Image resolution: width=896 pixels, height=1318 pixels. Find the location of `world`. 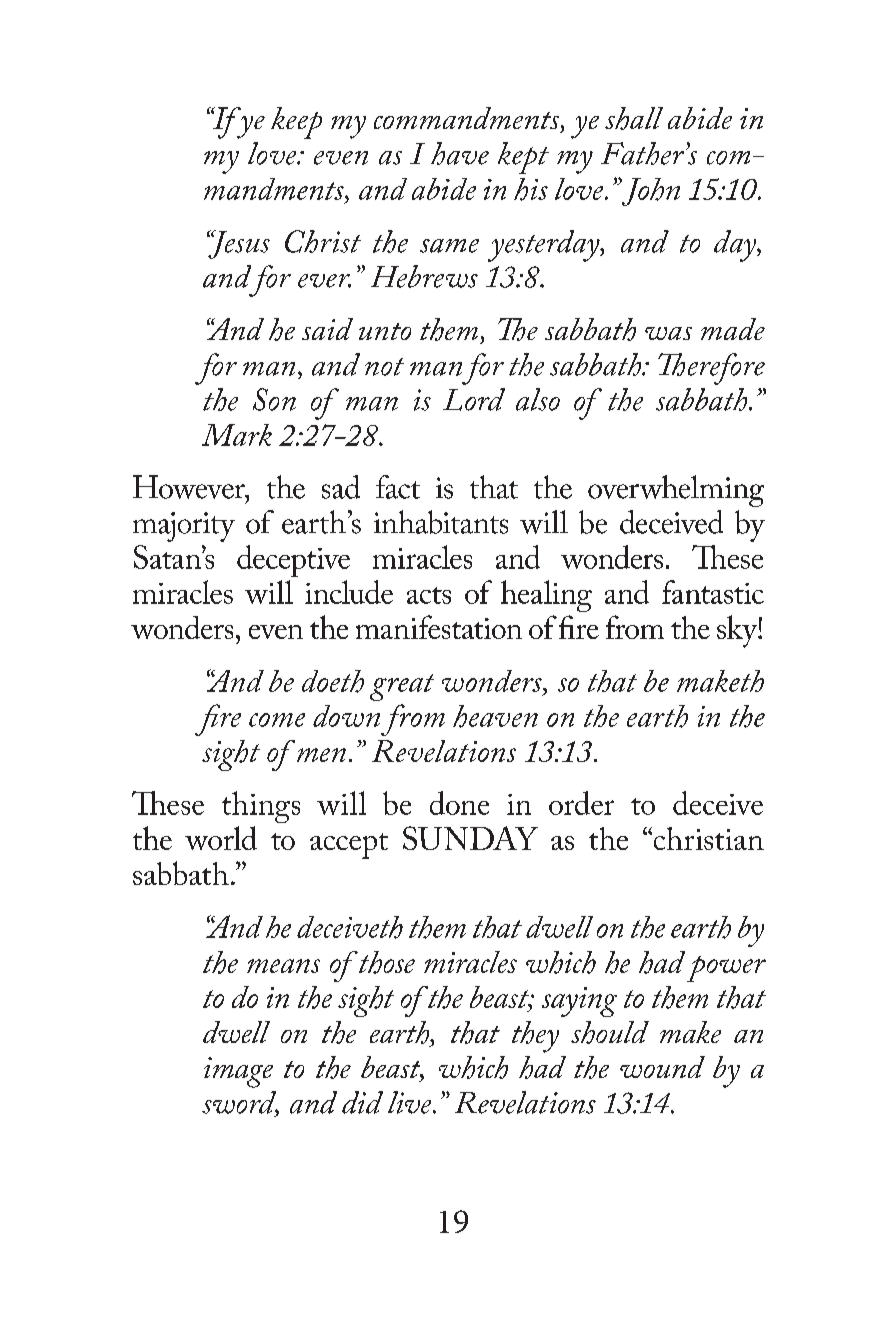

world is located at coordinates (221, 838).
